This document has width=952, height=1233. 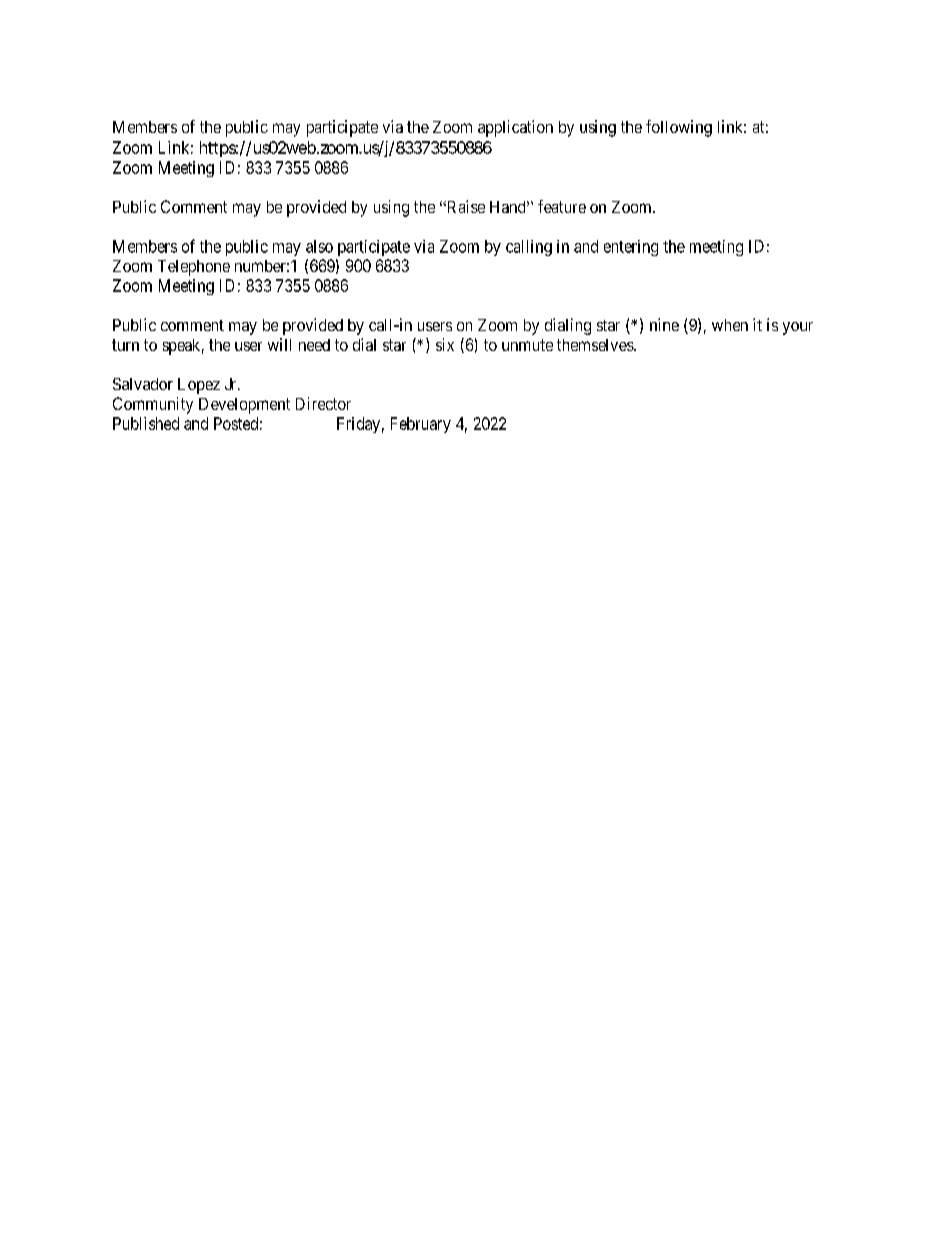 I want to click on following, so click(x=679, y=128).
